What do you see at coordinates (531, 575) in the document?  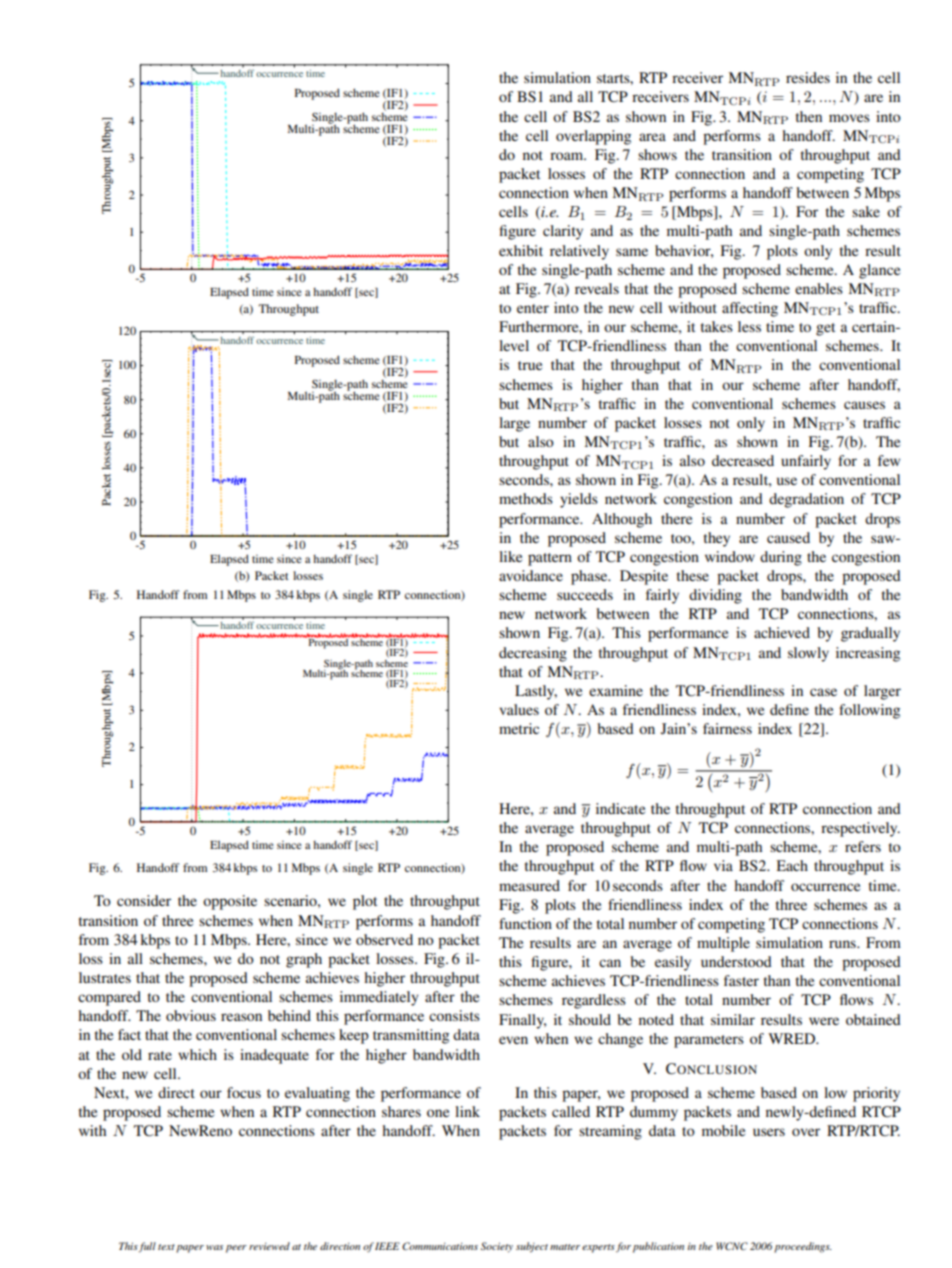 I see `avoidance` at bounding box center [531, 575].
